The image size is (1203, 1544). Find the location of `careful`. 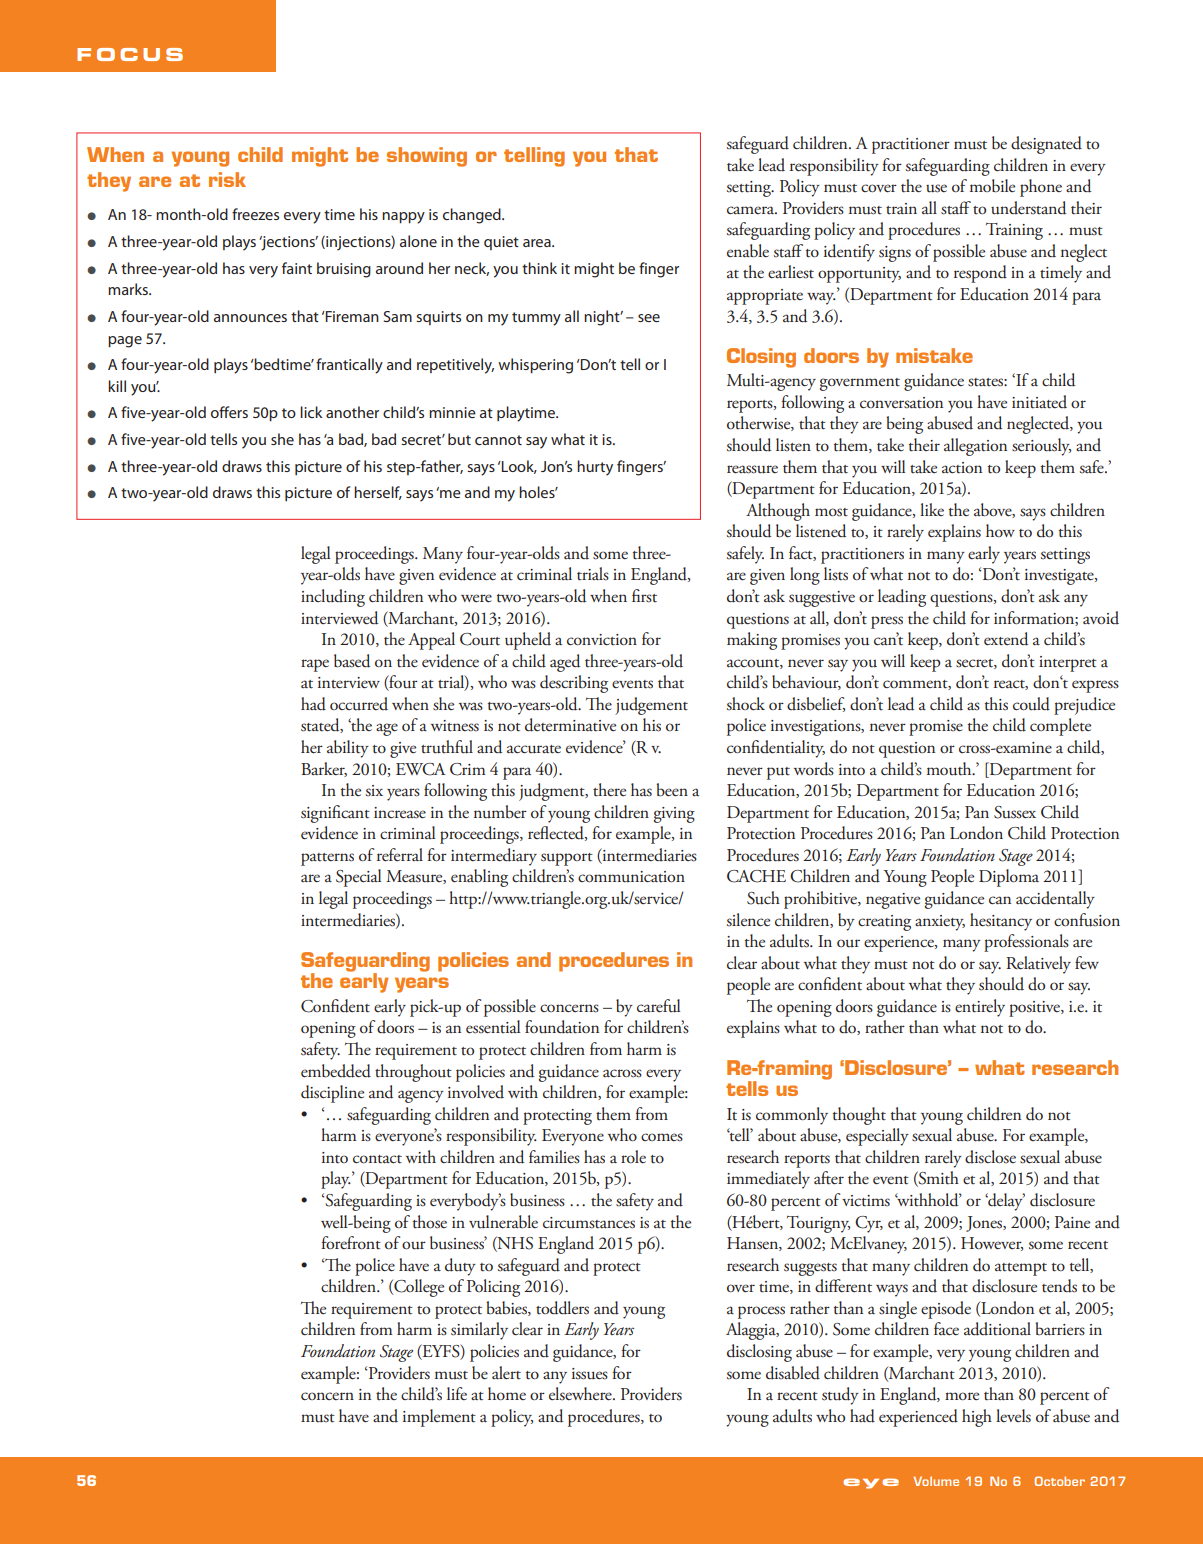

careful is located at coordinates (658, 1006).
